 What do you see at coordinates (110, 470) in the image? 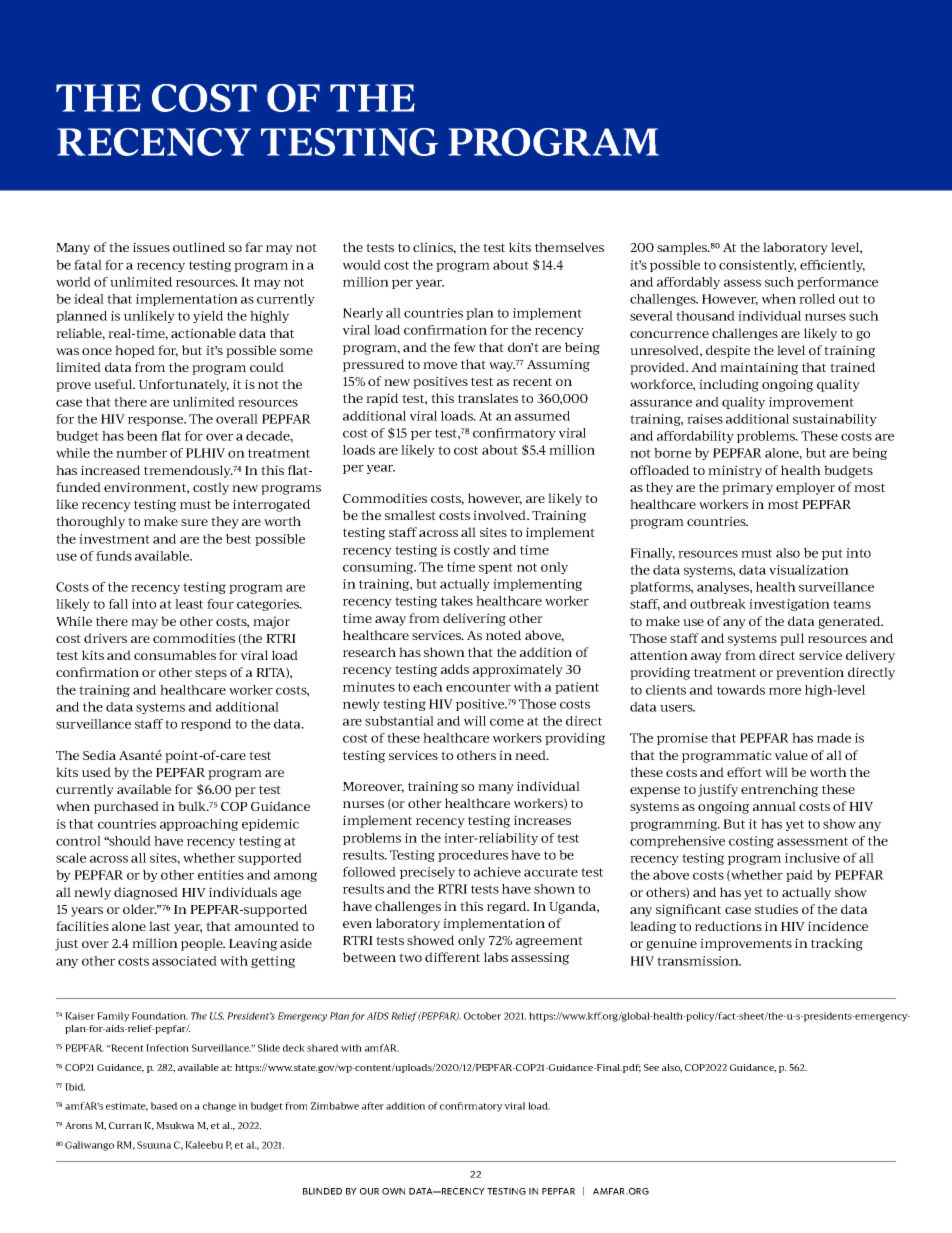
I see `increased` at bounding box center [110, 470].
